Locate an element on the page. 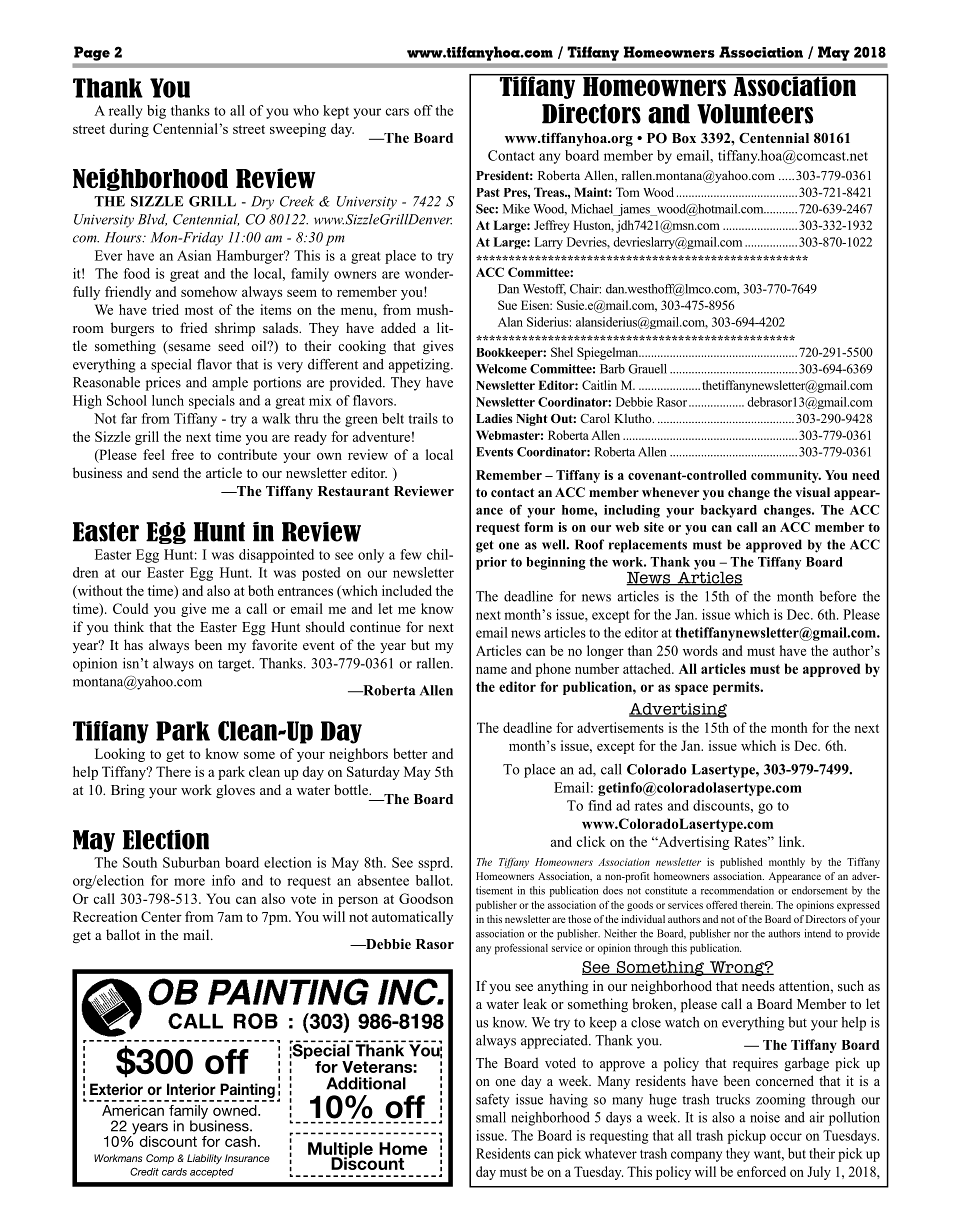 The height and width of the image is (1232, 960). big is located at coordinates (156, 112).
